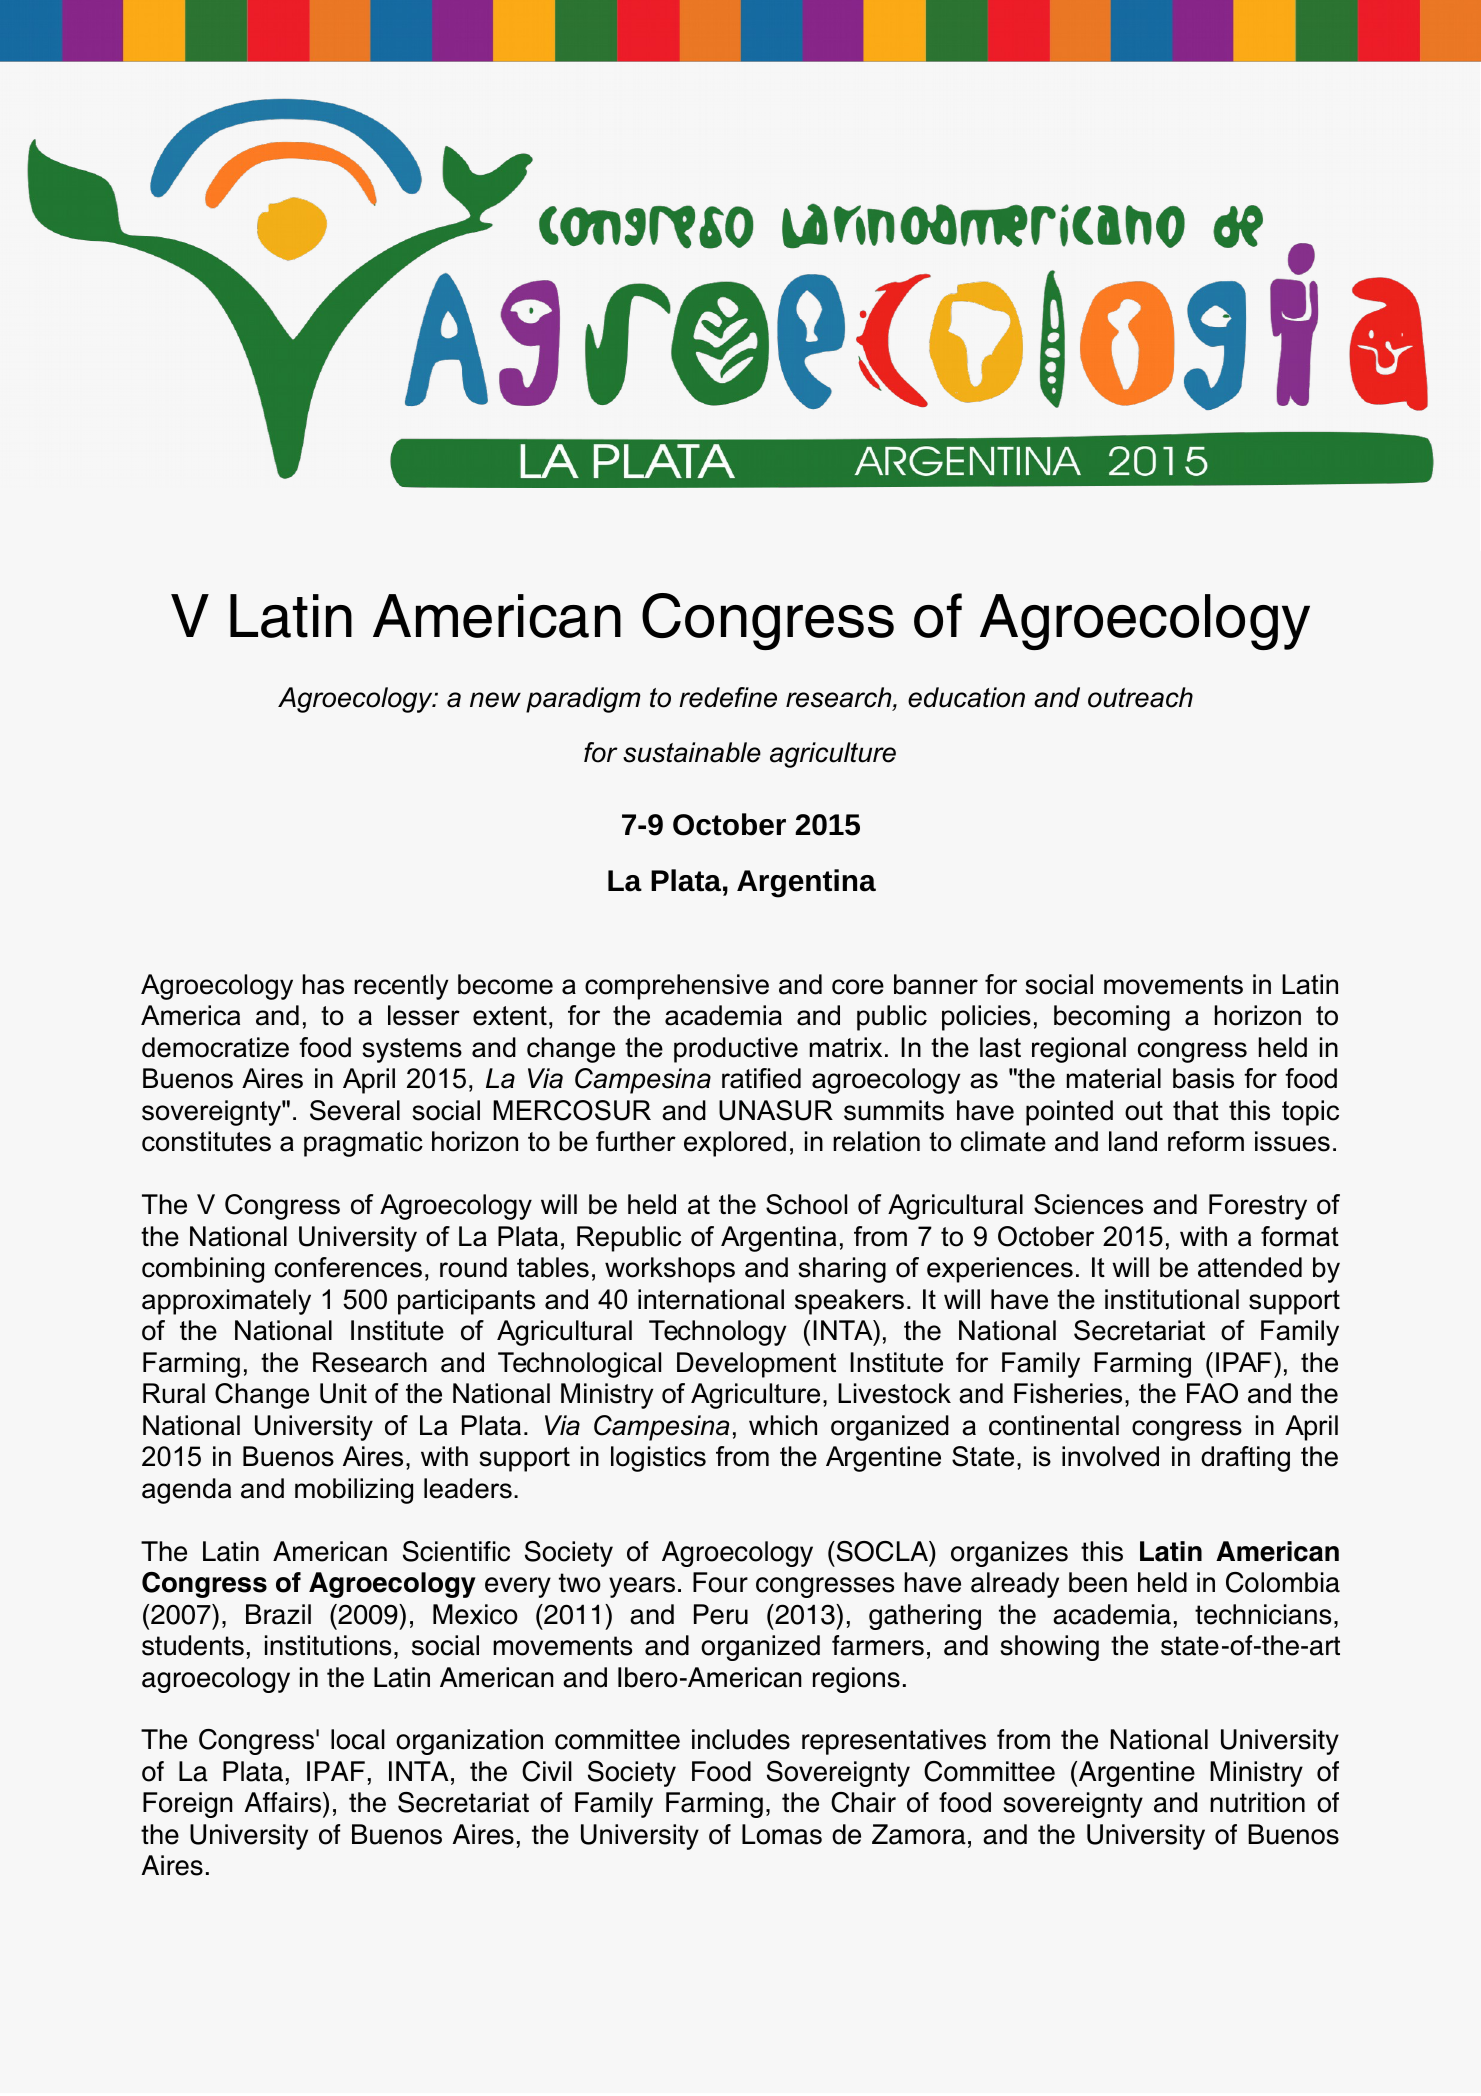 The height and width of the screenshot is (2096, 1481). What do you see at coordinates (348, 1267) in the screenshot?
I see `conferences` at bounding box center [348, 1267].
